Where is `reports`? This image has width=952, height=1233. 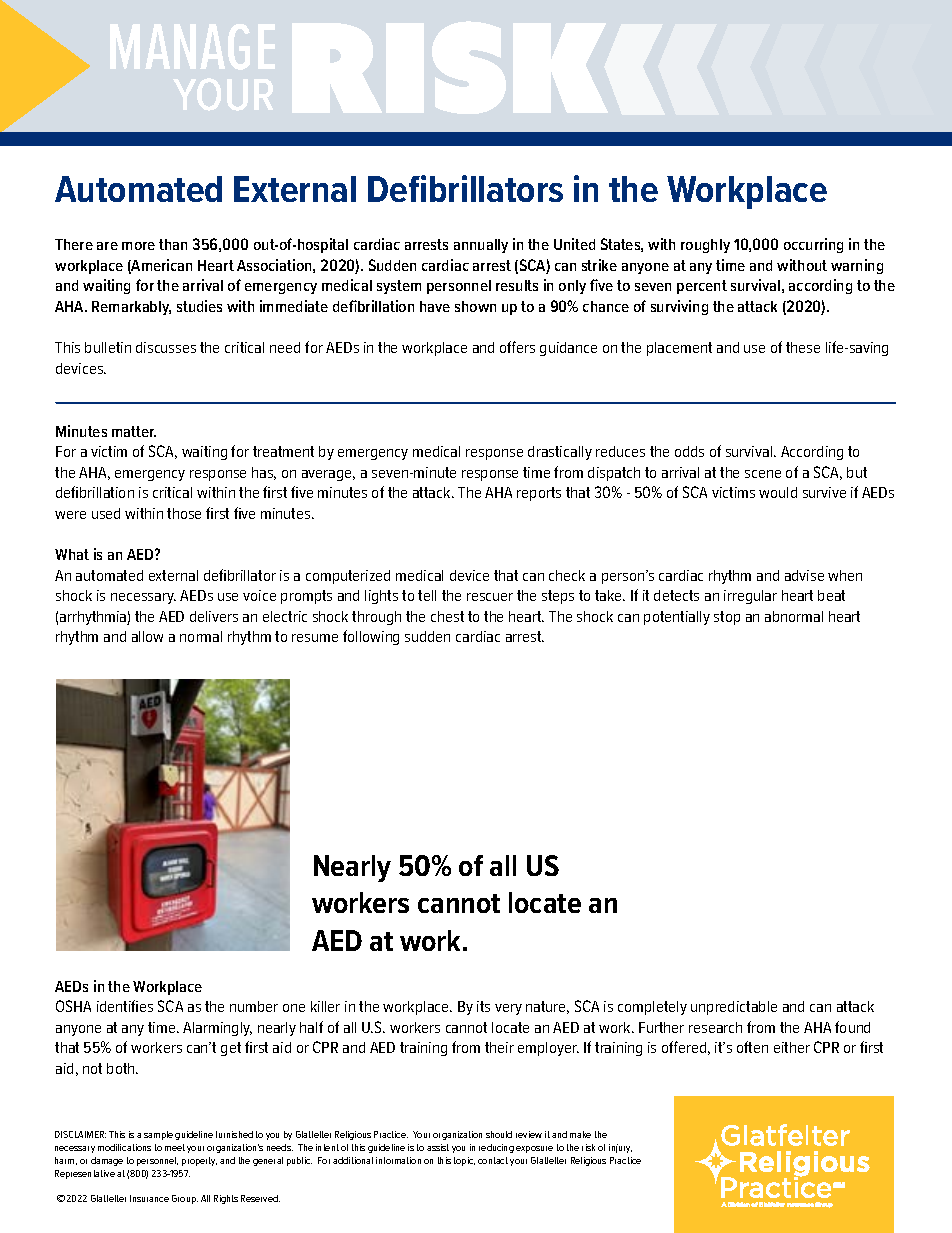
reports is located at coordinates (539, 494).
